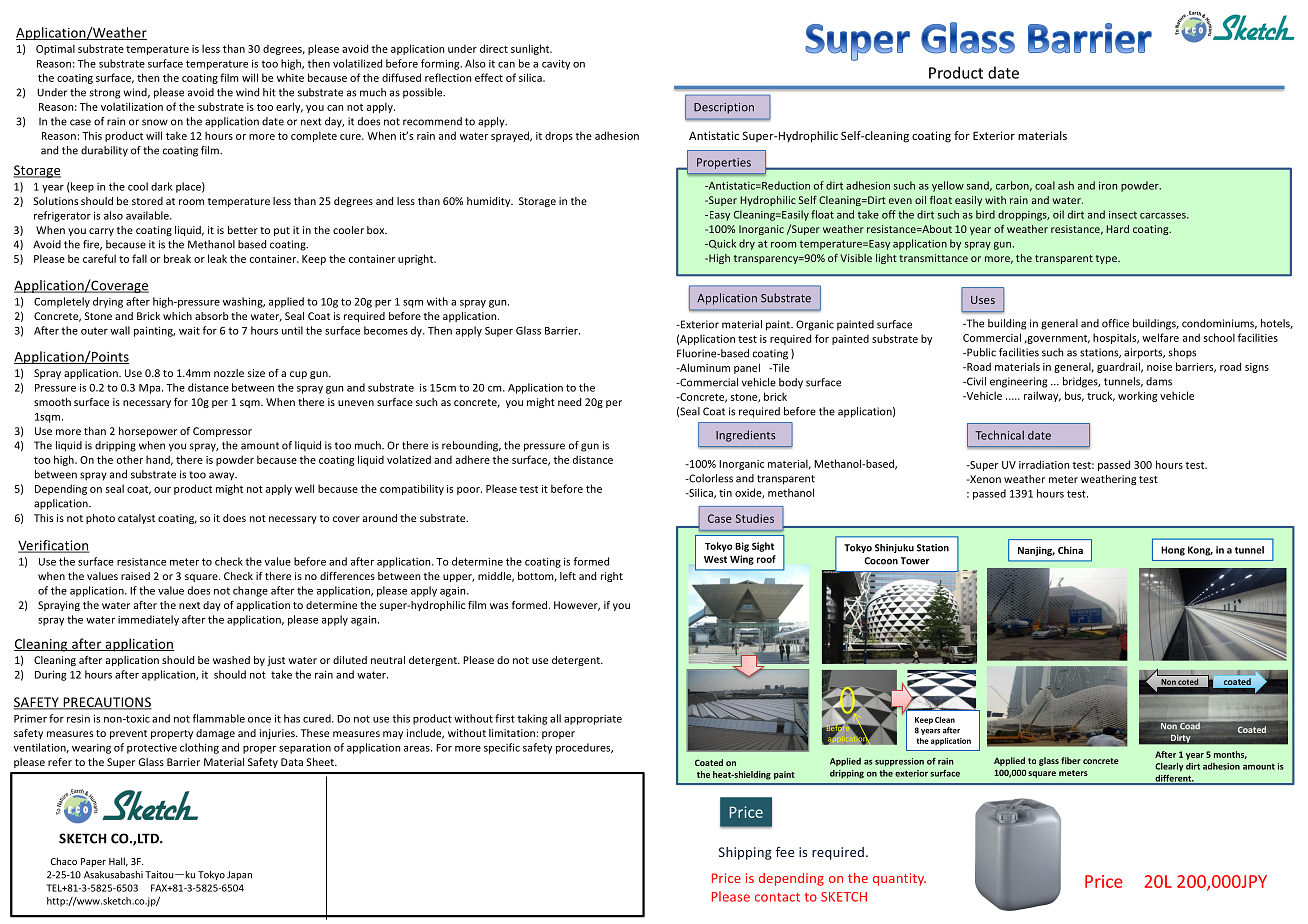 The width and height of the page is (1308, 924). Describe the element at coordinates (231, 660) in the page. I see `washed` at that location.
